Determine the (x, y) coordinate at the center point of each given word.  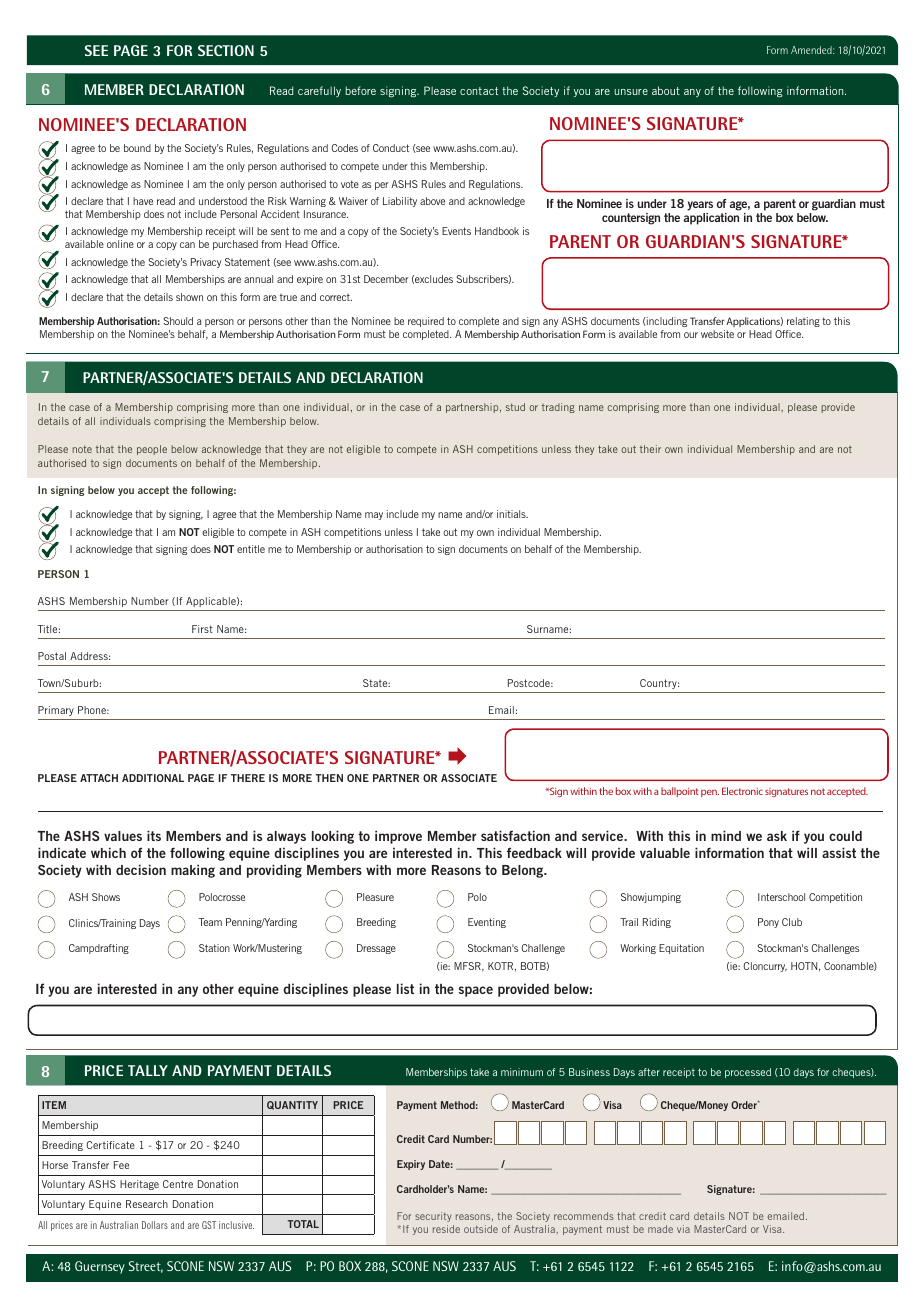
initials (512, 514)
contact (479, 91)
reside (446, 1229)
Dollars (155, 1225)
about (666, 90)
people (152, 450)
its (154, 835)
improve (398, 837)
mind (726, 835)
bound (137, 148)
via (683, 1229)
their (650, 449)
